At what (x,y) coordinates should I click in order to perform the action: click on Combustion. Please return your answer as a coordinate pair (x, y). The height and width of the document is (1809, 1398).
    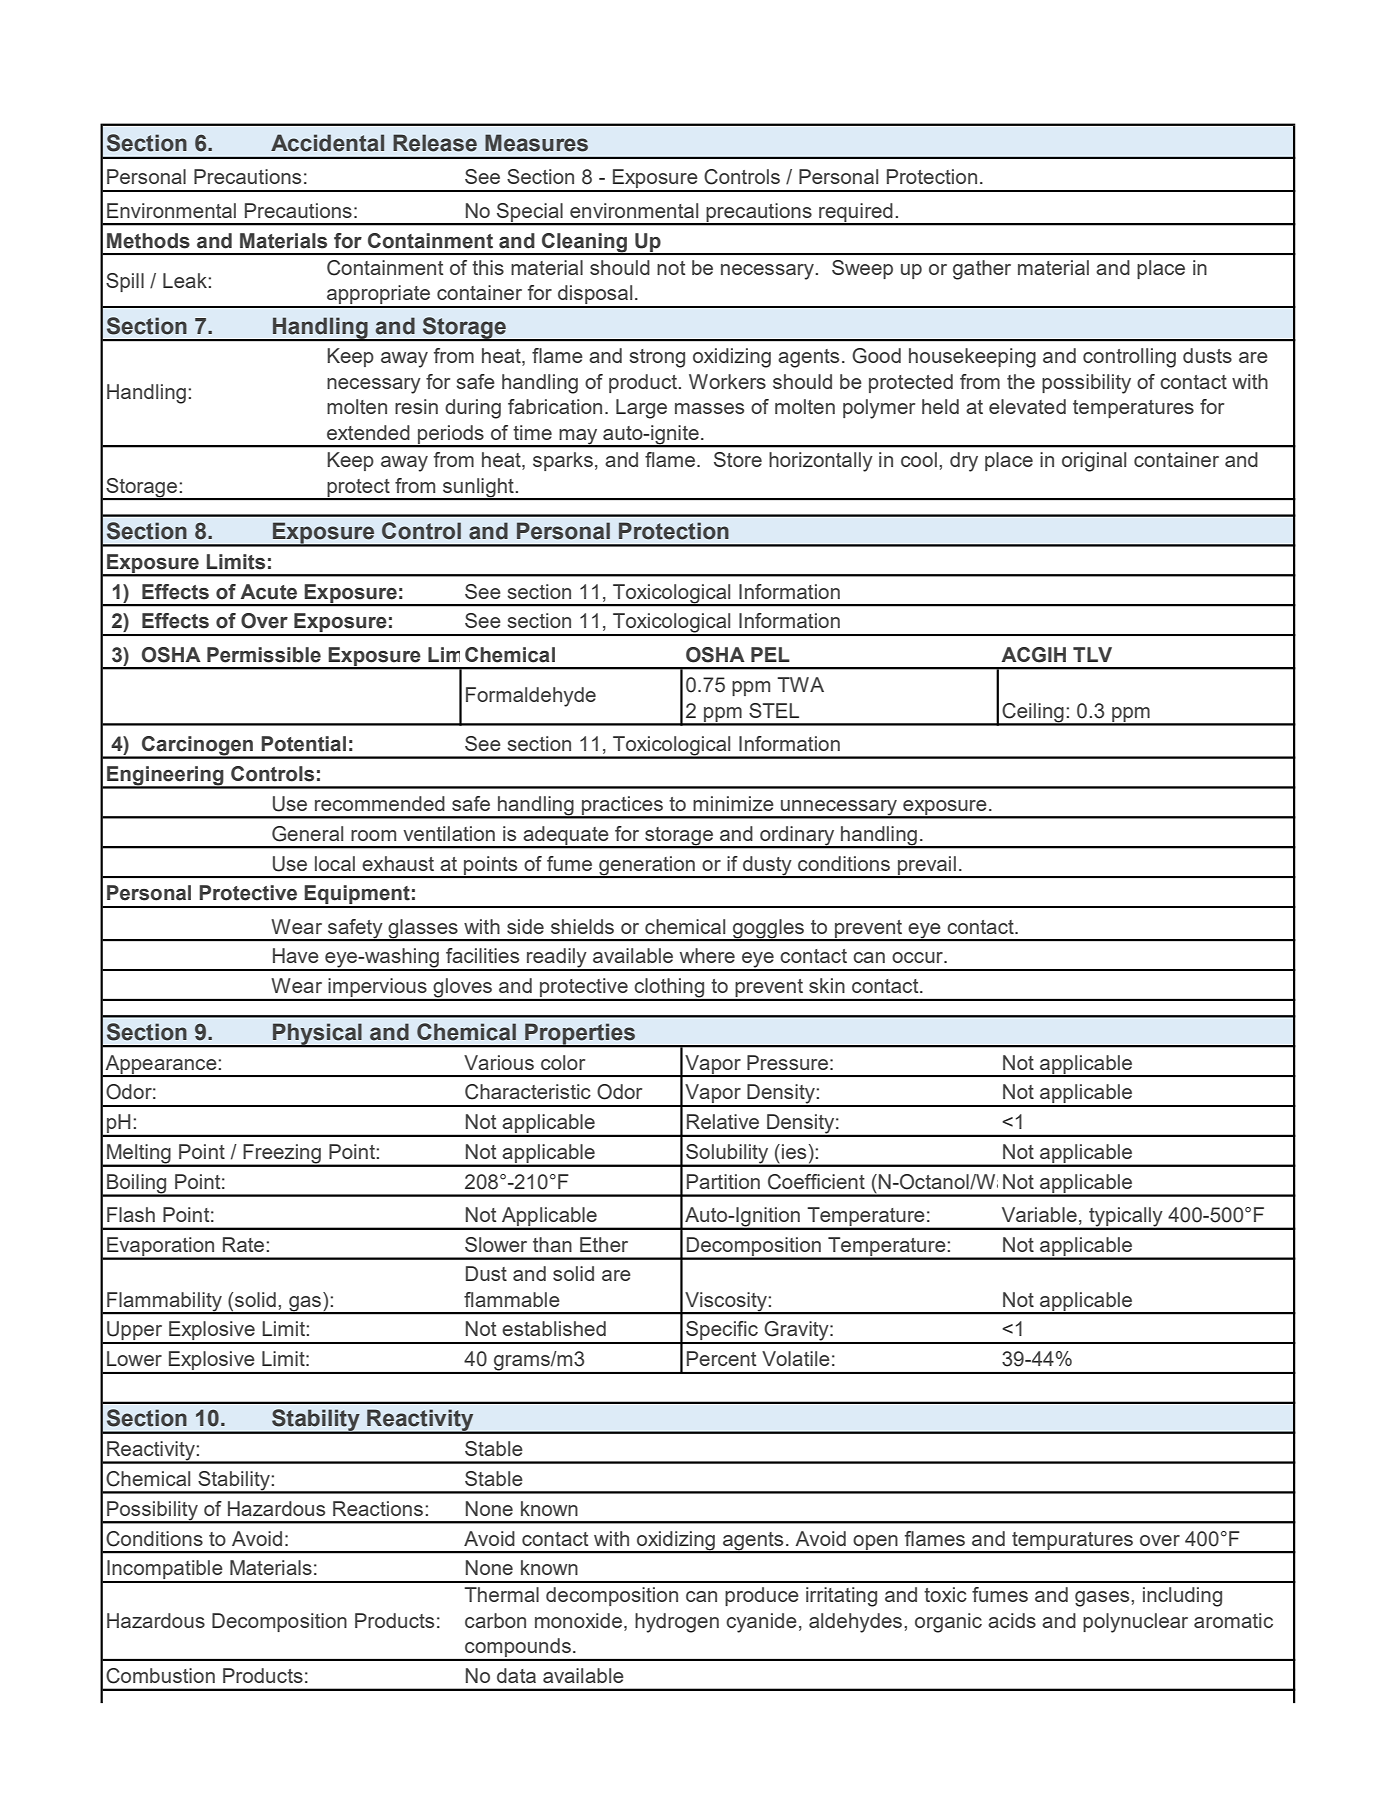
    Looking at the image, I should click on (160, 1676).
